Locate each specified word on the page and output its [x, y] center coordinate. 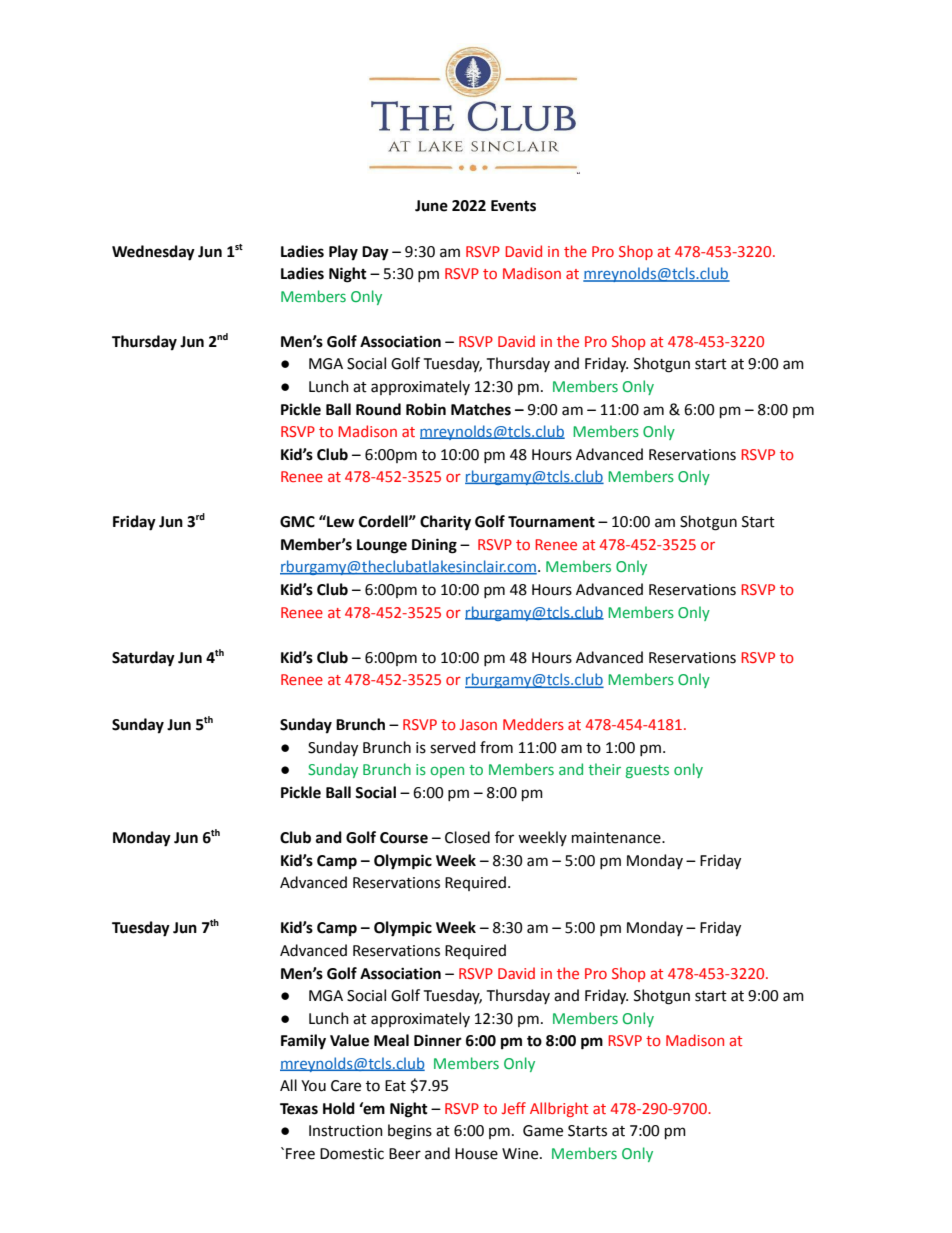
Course [404, 838]
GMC [297, 522]
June [431, 206]
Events [513, 206]
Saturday [143, 659]
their [604, 769]
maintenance [617, 838]
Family [303, 1042]
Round [378, 409]
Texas [299, 1109]
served [452, 747]
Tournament [551, 522]
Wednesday [153, 253]
